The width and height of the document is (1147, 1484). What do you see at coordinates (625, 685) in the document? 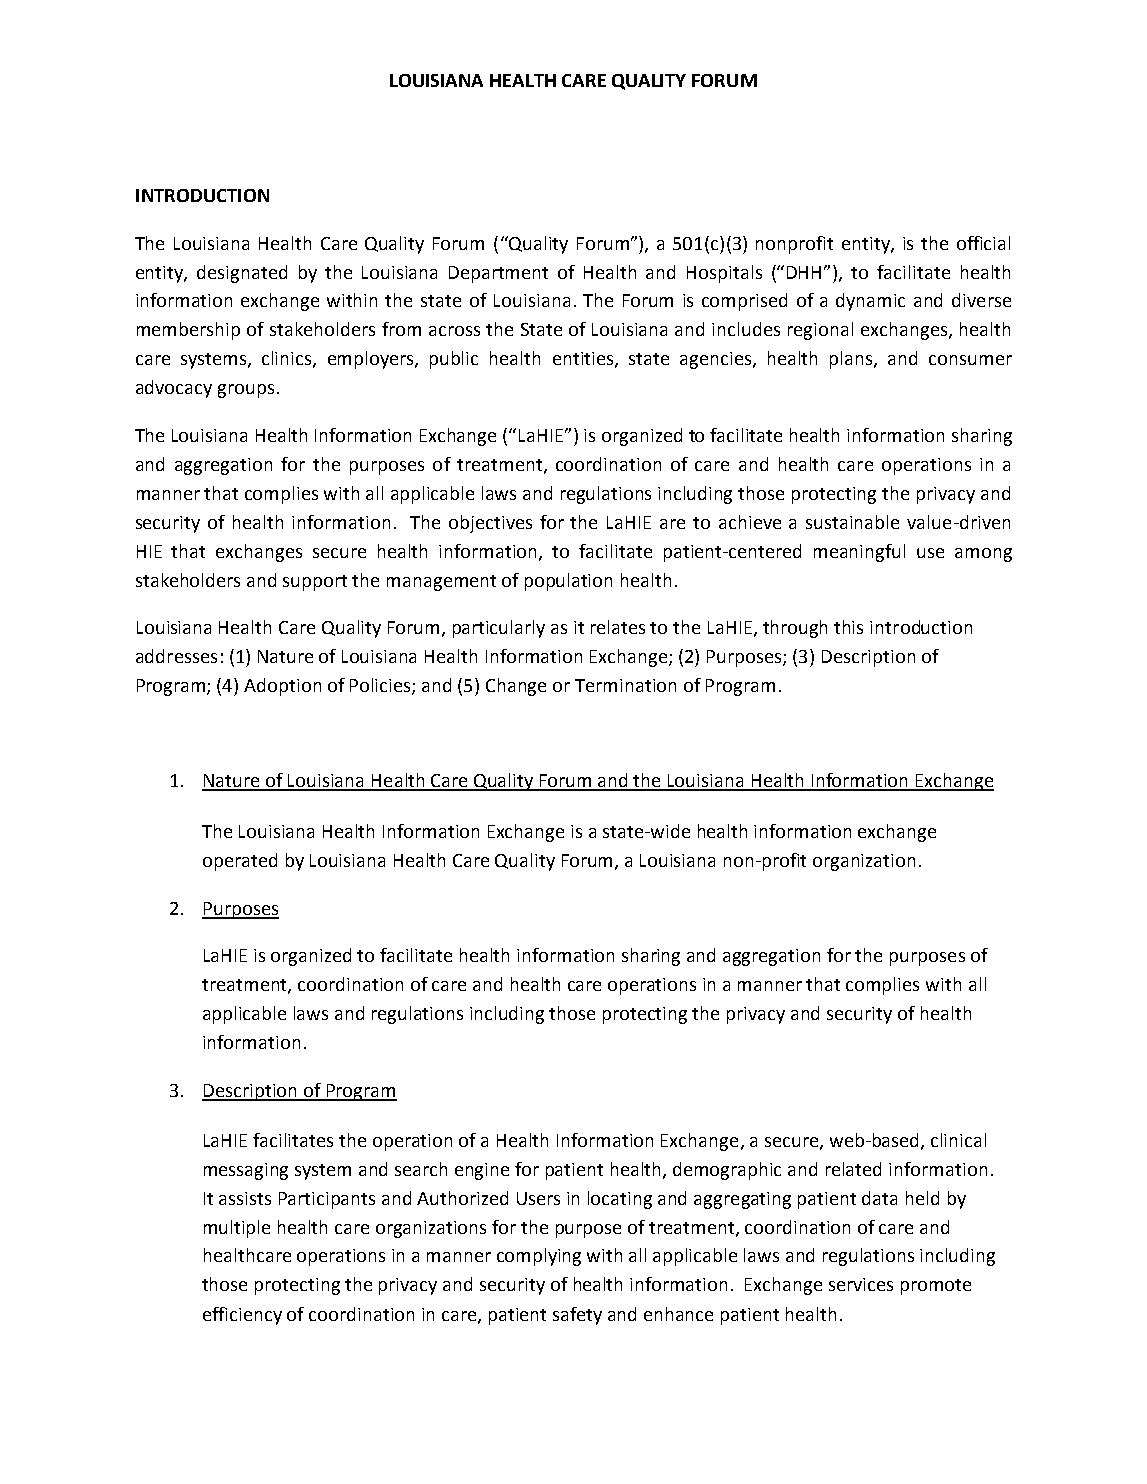
I see `Termination` at bounding box center [625, 685].
